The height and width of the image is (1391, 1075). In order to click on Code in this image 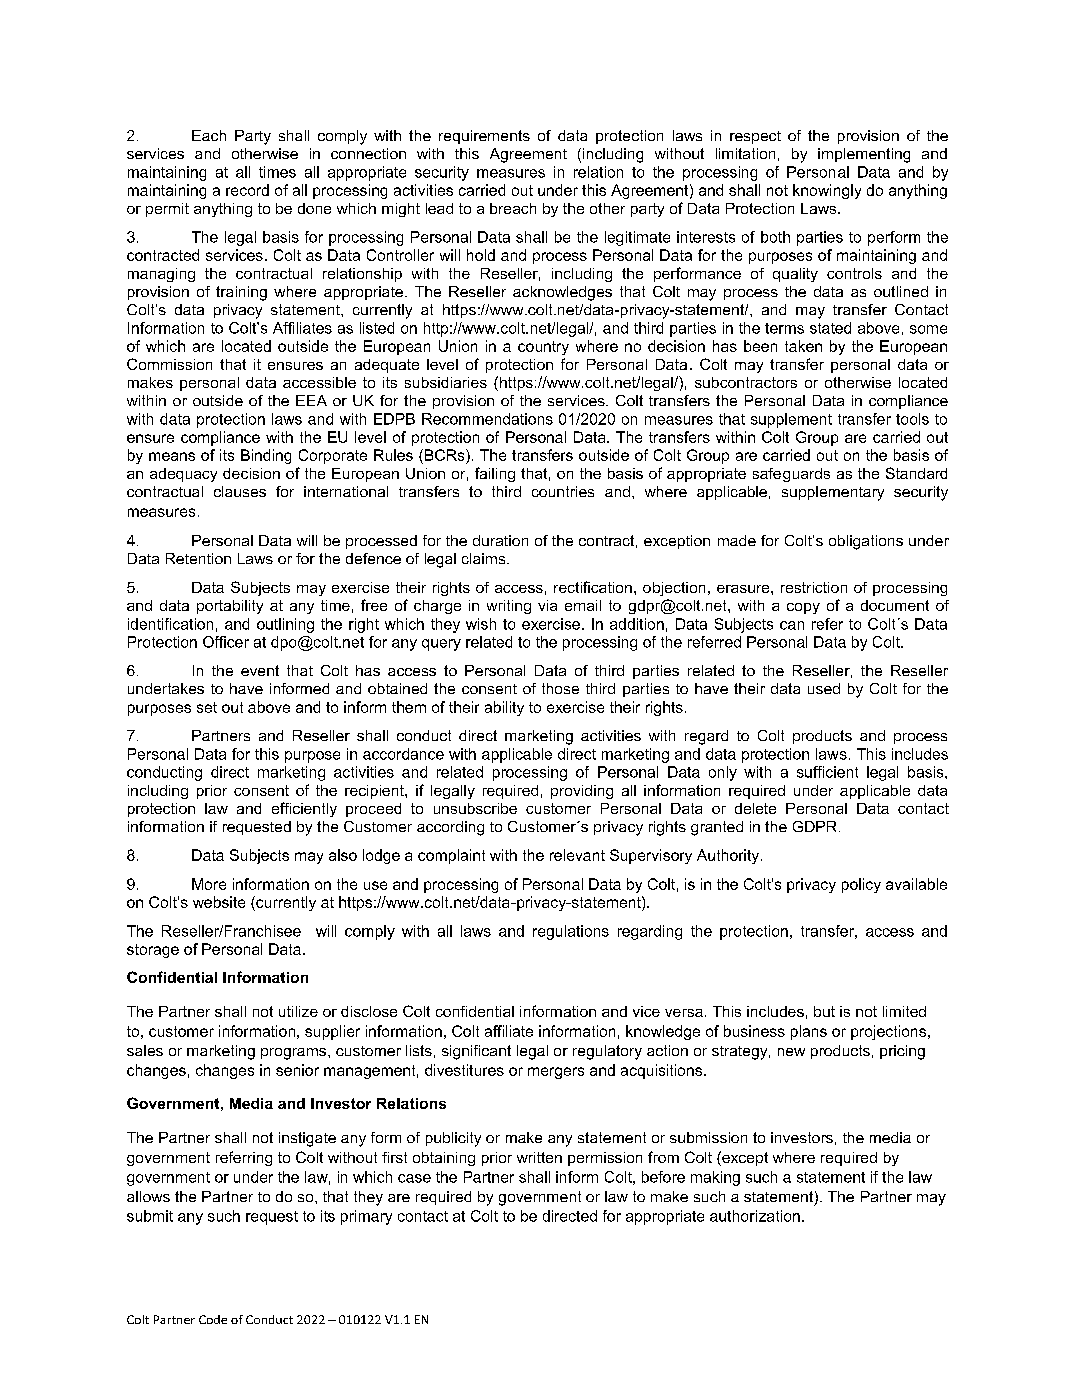, I will do `click(213, 1319)`.
